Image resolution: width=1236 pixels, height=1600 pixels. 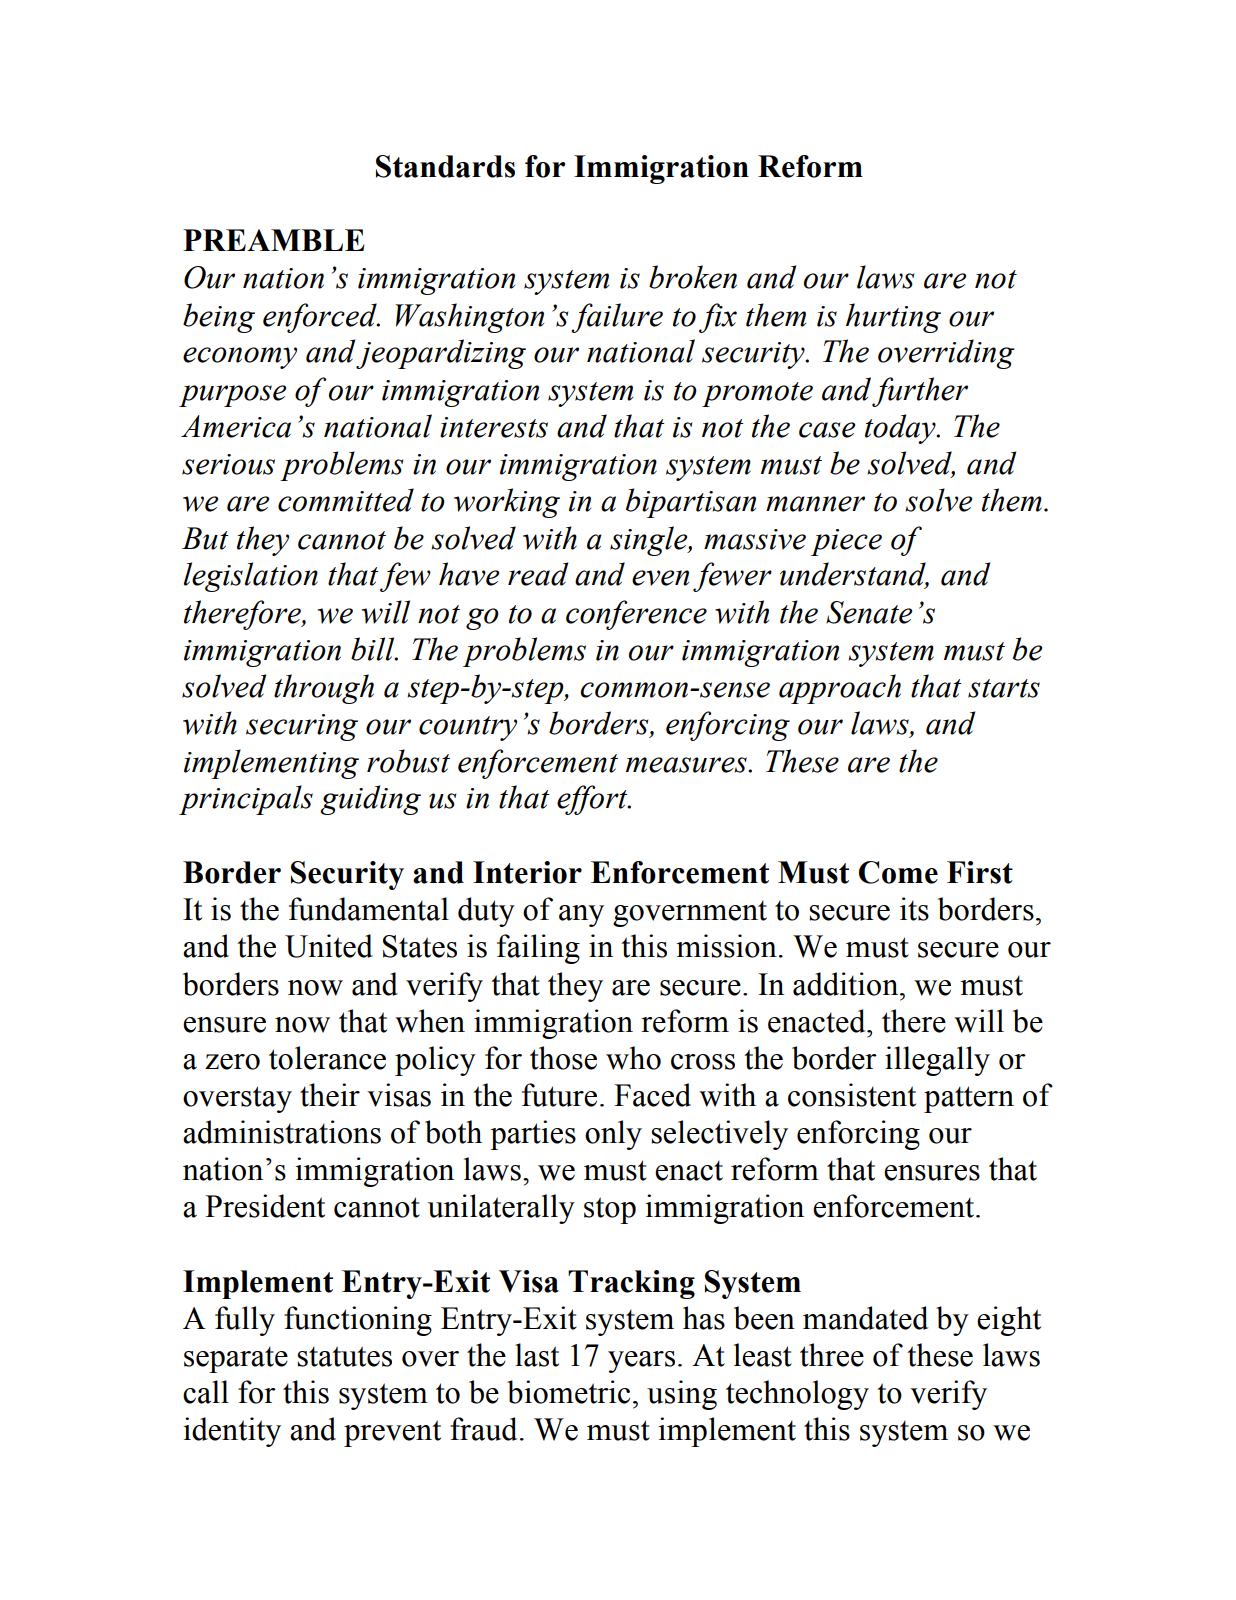 What do you see at coordinates (693, 277) in the screenshot?
I see `broken` at bounding box center [693, 277].
